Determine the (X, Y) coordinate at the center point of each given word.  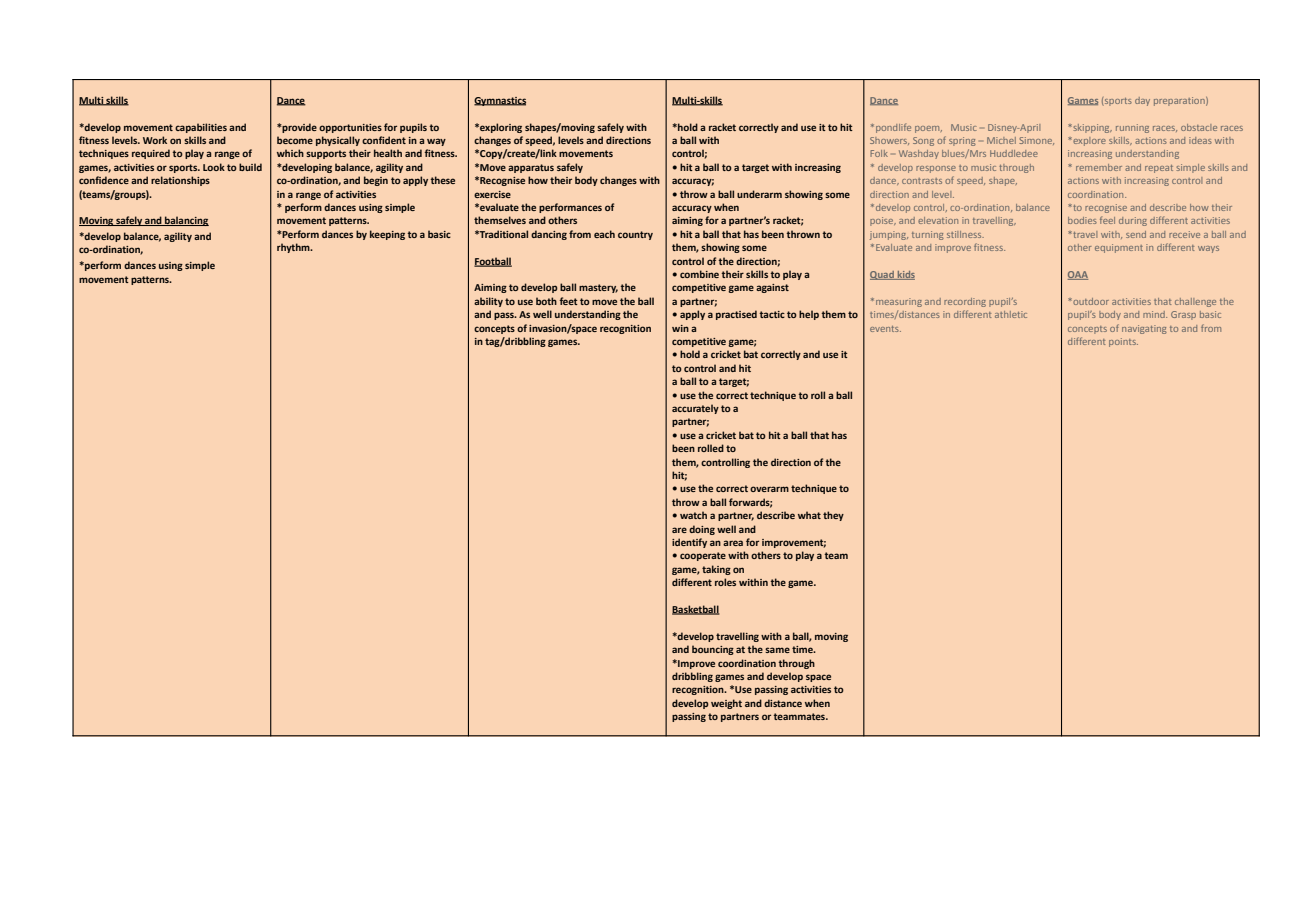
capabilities (201, 128)
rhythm (294, 248)
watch (693, 515)
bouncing (713, 650)
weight (726, 704)
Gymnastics (500, 101)
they (833, 516)
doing (702, 530)
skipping (1091, 128)
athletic (1011, 314)
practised (736, 315)
